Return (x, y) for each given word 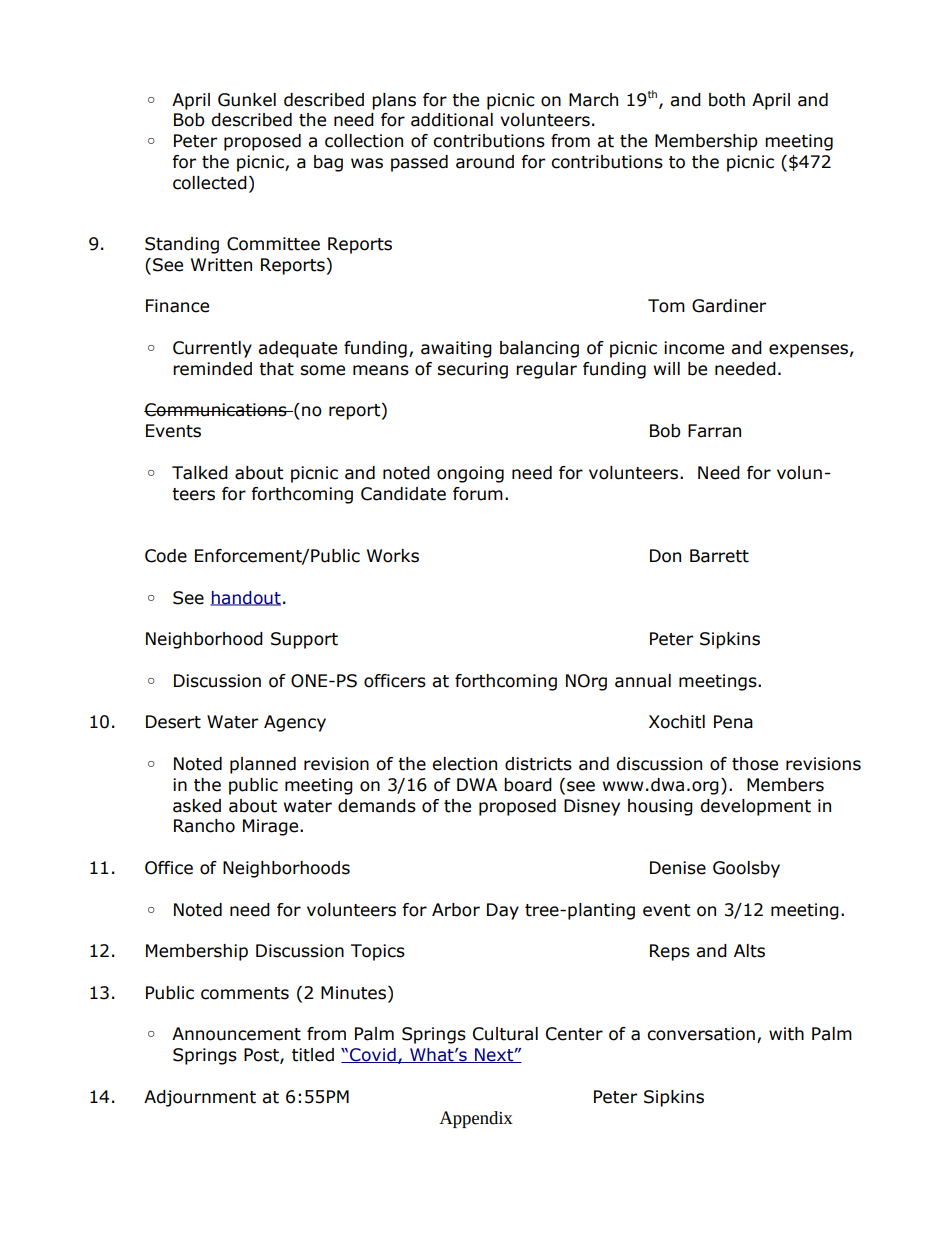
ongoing (470, 474)
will (667, 368)
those (755, 764)
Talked (200, 473)
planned (263, 765)
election (464, 764)
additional (452, 120)
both (727, 100)
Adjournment (200, 1098)
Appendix (476, 1119)
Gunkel (247, 100)
